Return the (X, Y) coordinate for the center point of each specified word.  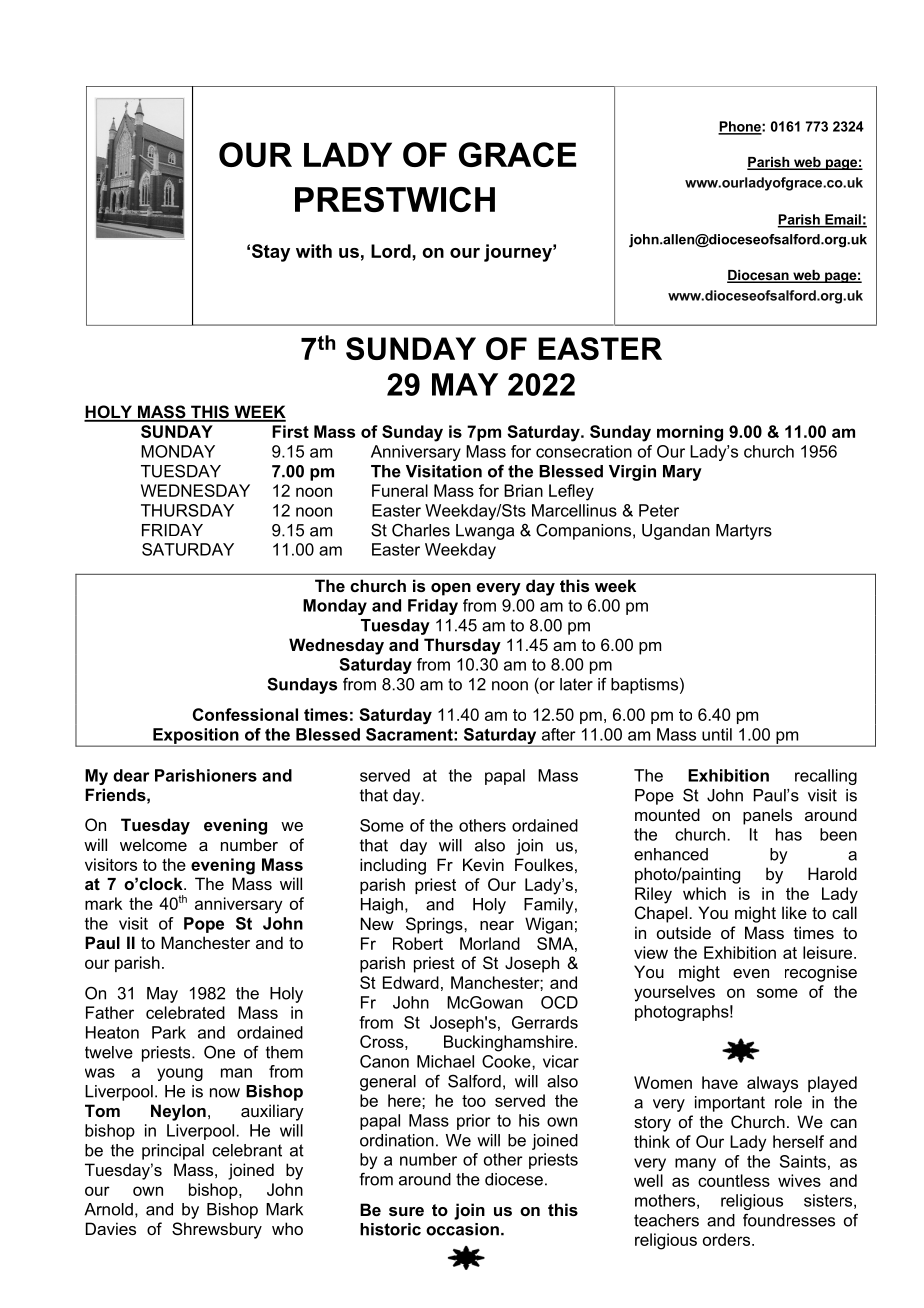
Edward (411, 982)
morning (690, 433)
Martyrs (744, 532)
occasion (462, 1229)
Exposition (196, 737)
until (717, 734)
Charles (421, 530)
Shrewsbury (217, 1230)
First (290, 431)
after (559, 734)
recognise (821, 973)
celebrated (185, 1012)
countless (734, 1180)
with (314, 251)
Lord (392, 251)
